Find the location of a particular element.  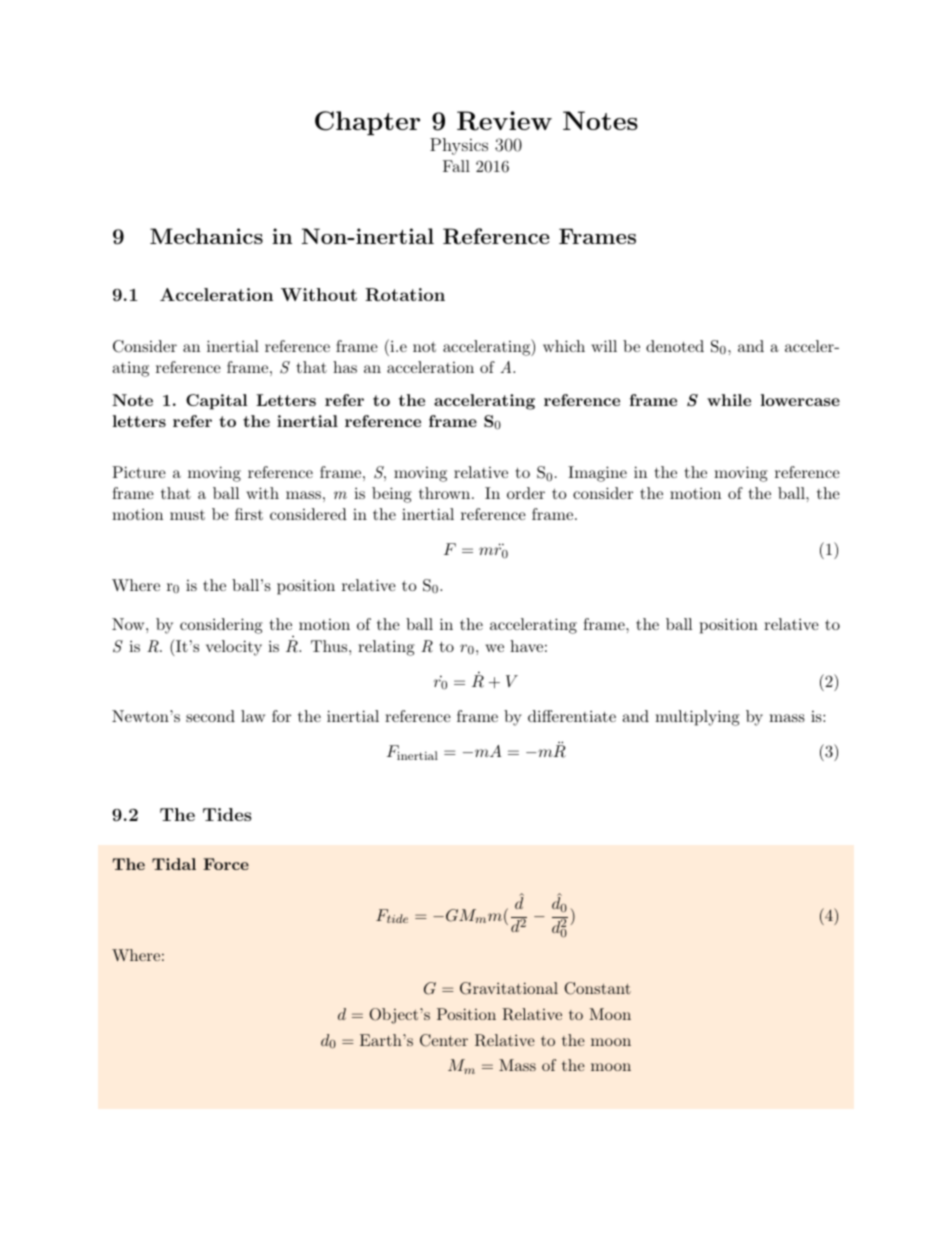

Center is located at coordinates (444, 1040).
